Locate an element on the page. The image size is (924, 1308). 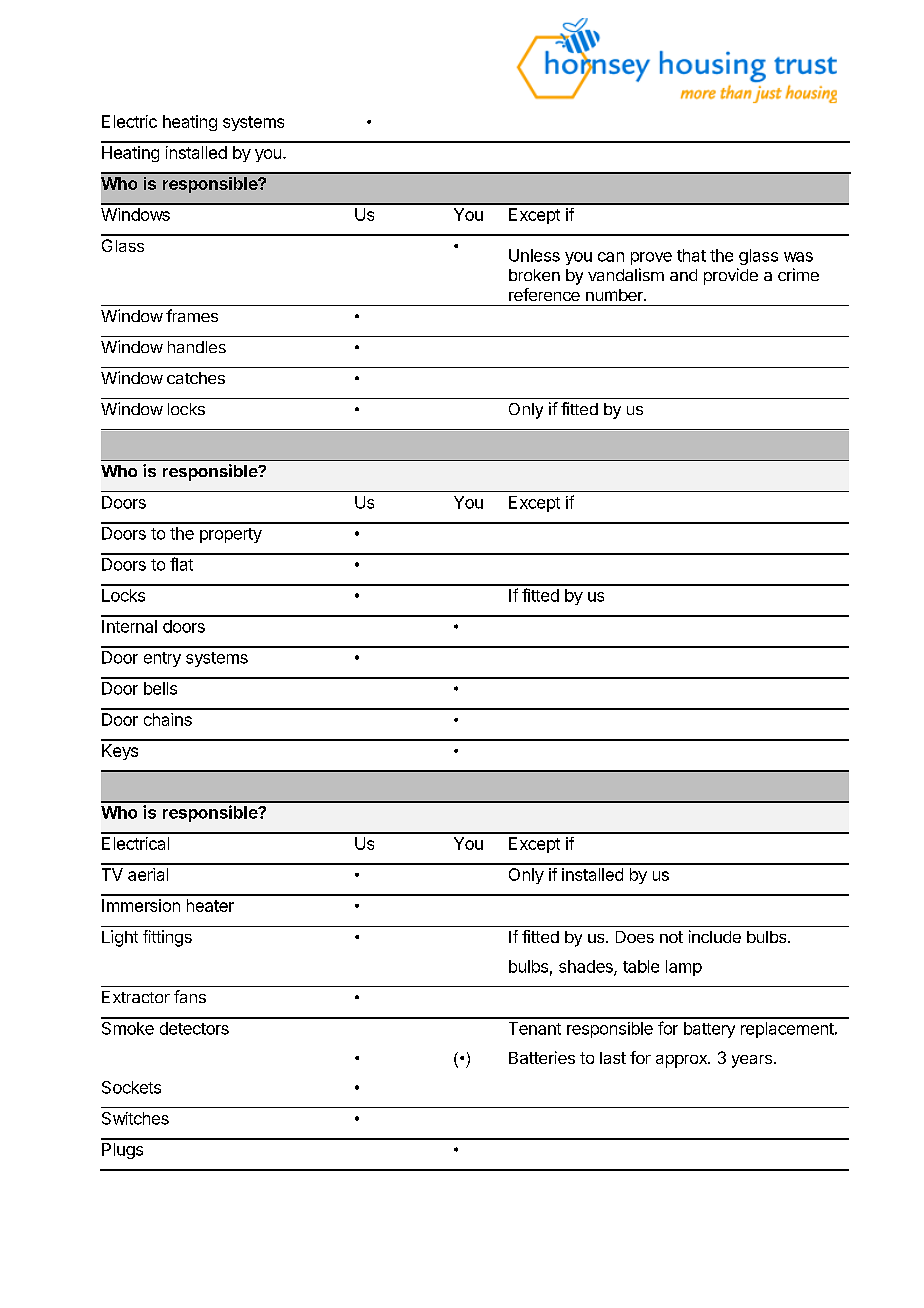
Does is located at coordinates (635, 937).
